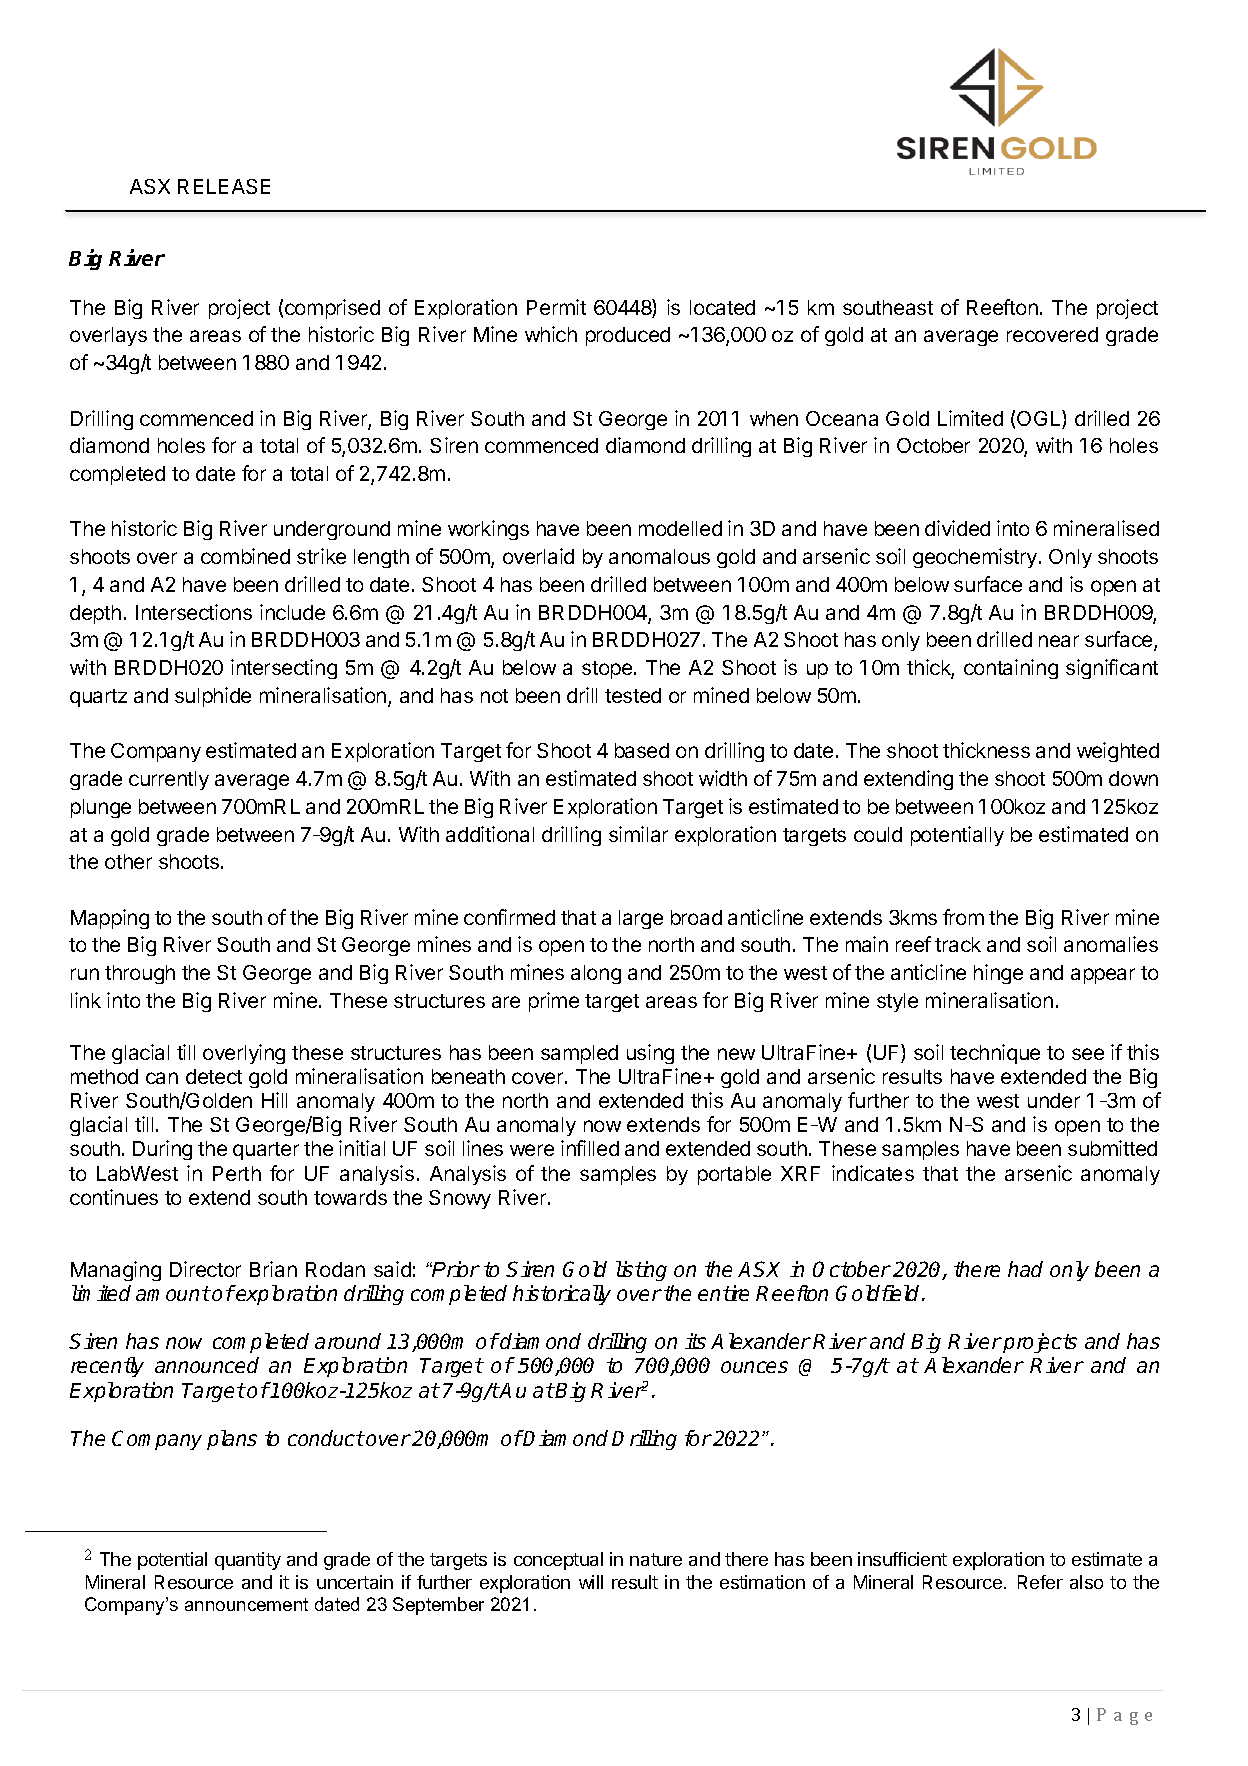 Image resolution: width=1248 pixels, height=1766 pixels. I want to click on other, so click(128, 861).
